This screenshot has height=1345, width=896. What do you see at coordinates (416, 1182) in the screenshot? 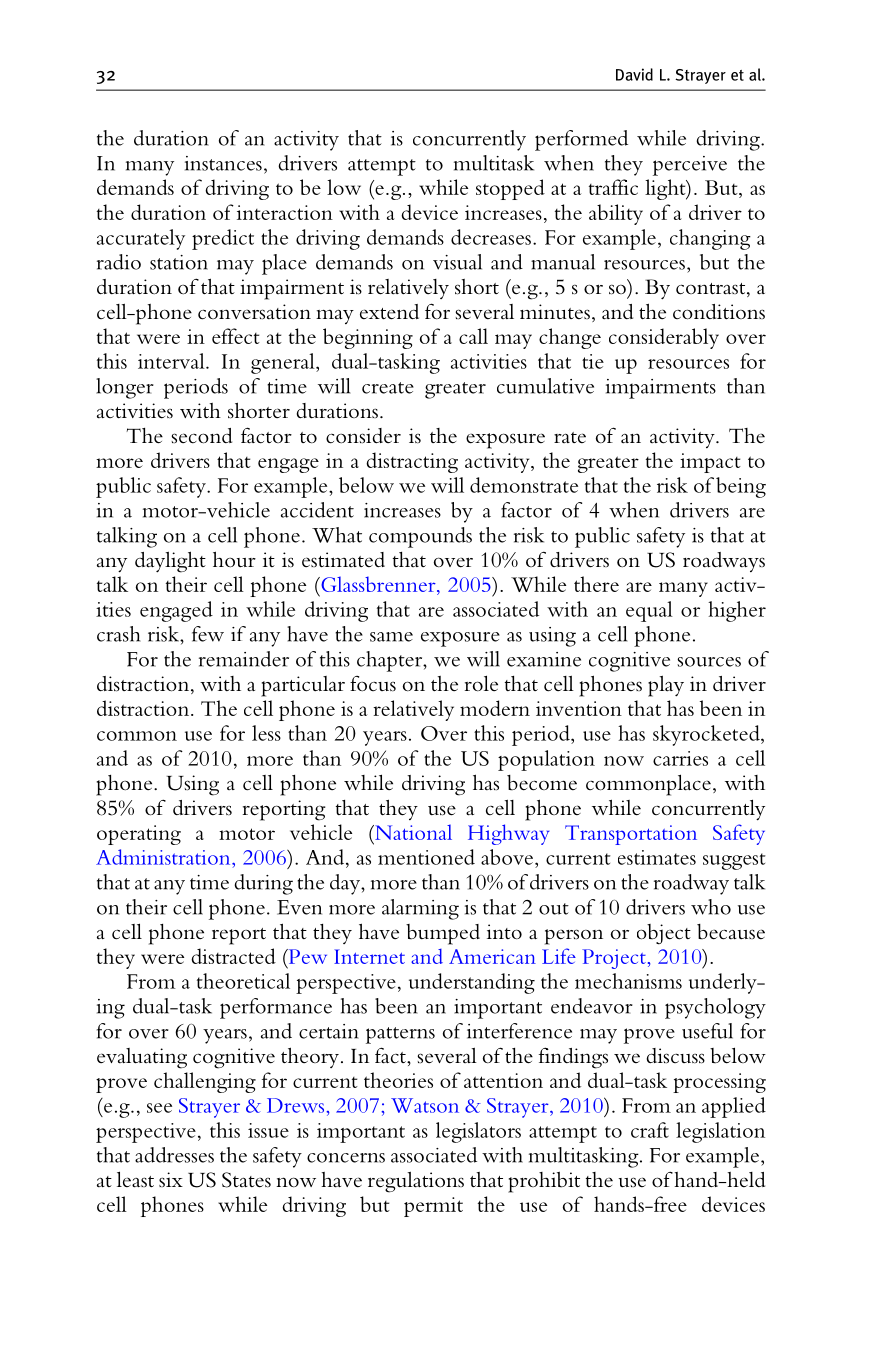
I see `regulations` at bounding box center [416, 1182].
